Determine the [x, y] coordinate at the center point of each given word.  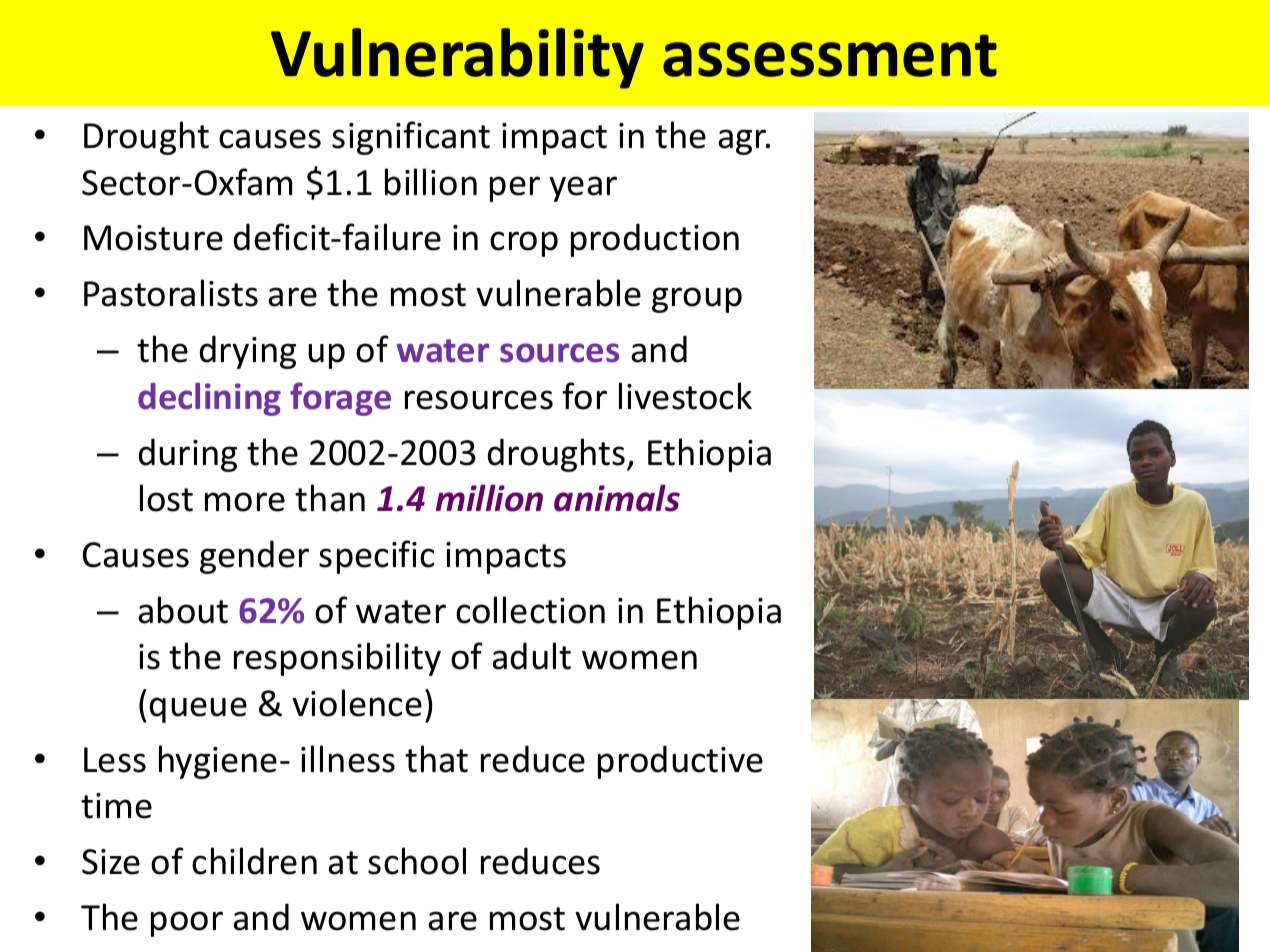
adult [531, 656]
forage [340, 399]
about [183, 610]
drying [248, 352]
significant [411, 138]
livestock [685, 396]
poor [187, 924]
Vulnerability [457, 58]
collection [530, 610]
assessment [830, 55]
